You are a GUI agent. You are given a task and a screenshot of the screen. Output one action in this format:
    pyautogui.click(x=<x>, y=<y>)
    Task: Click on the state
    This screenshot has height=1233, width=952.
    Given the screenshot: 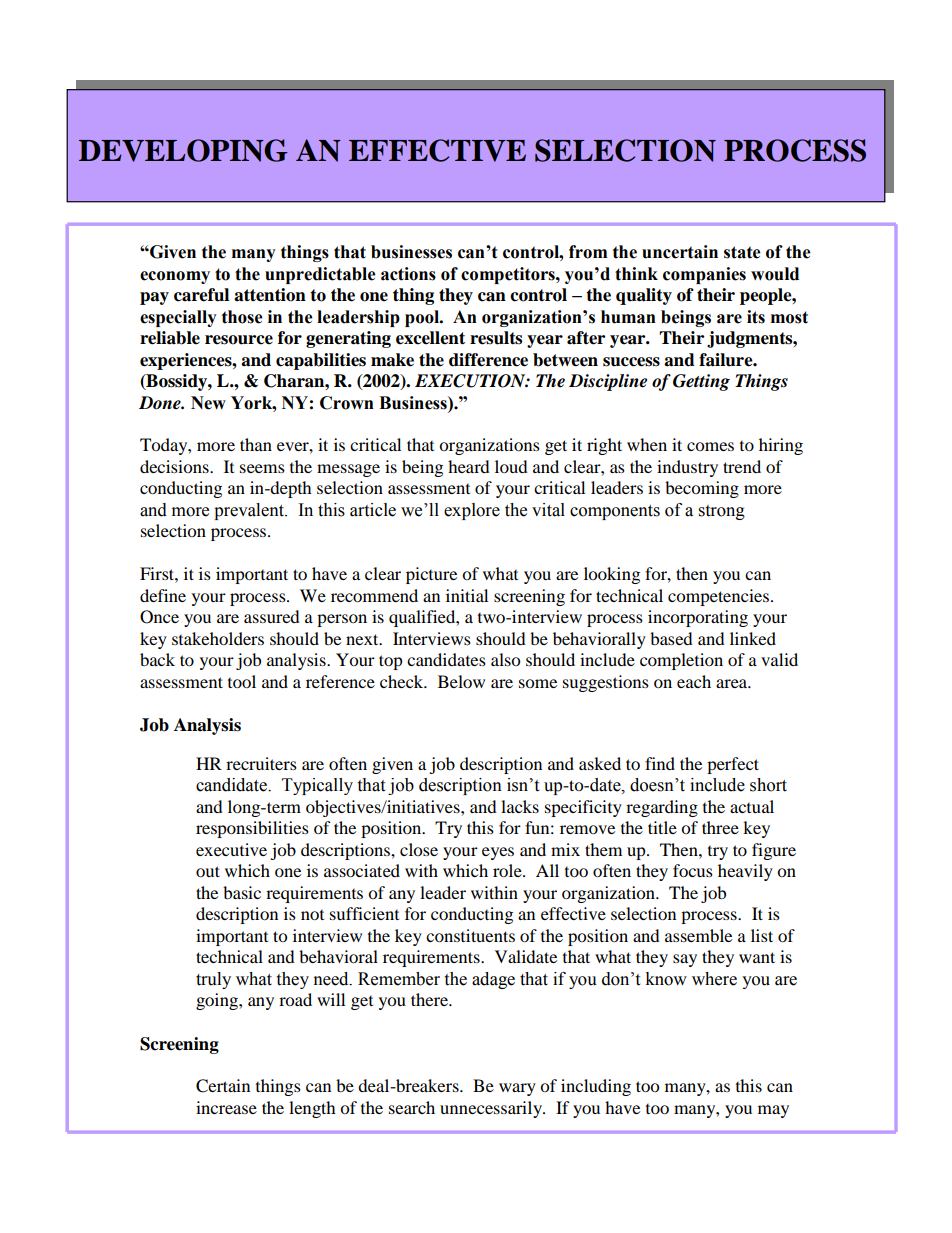 What is the action you would take?
    pyautogui.click(x=742, y=252)
